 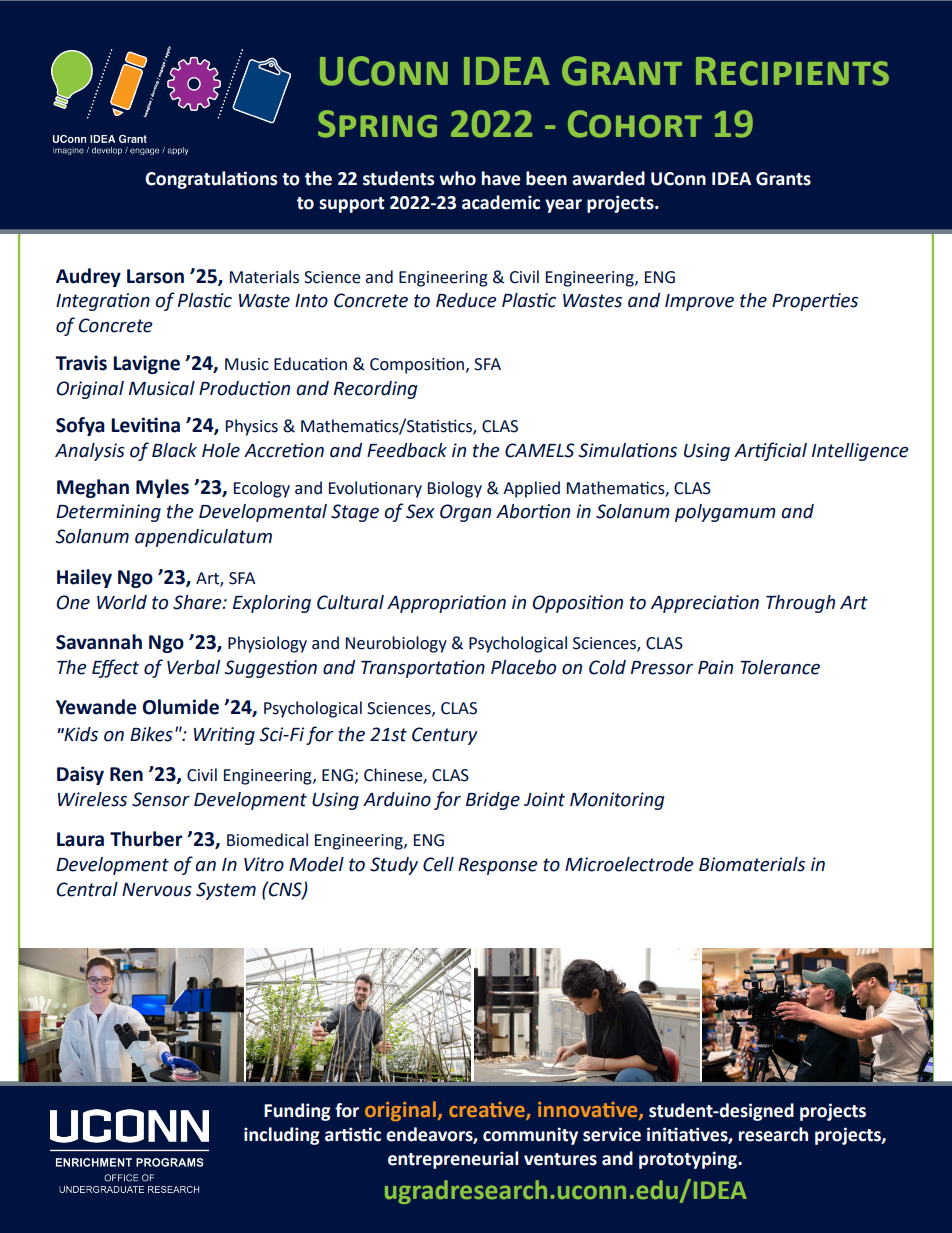 What do you see at coordinates (800, 604) in the document?
I see `Through` at bounding box center [800, 604].
